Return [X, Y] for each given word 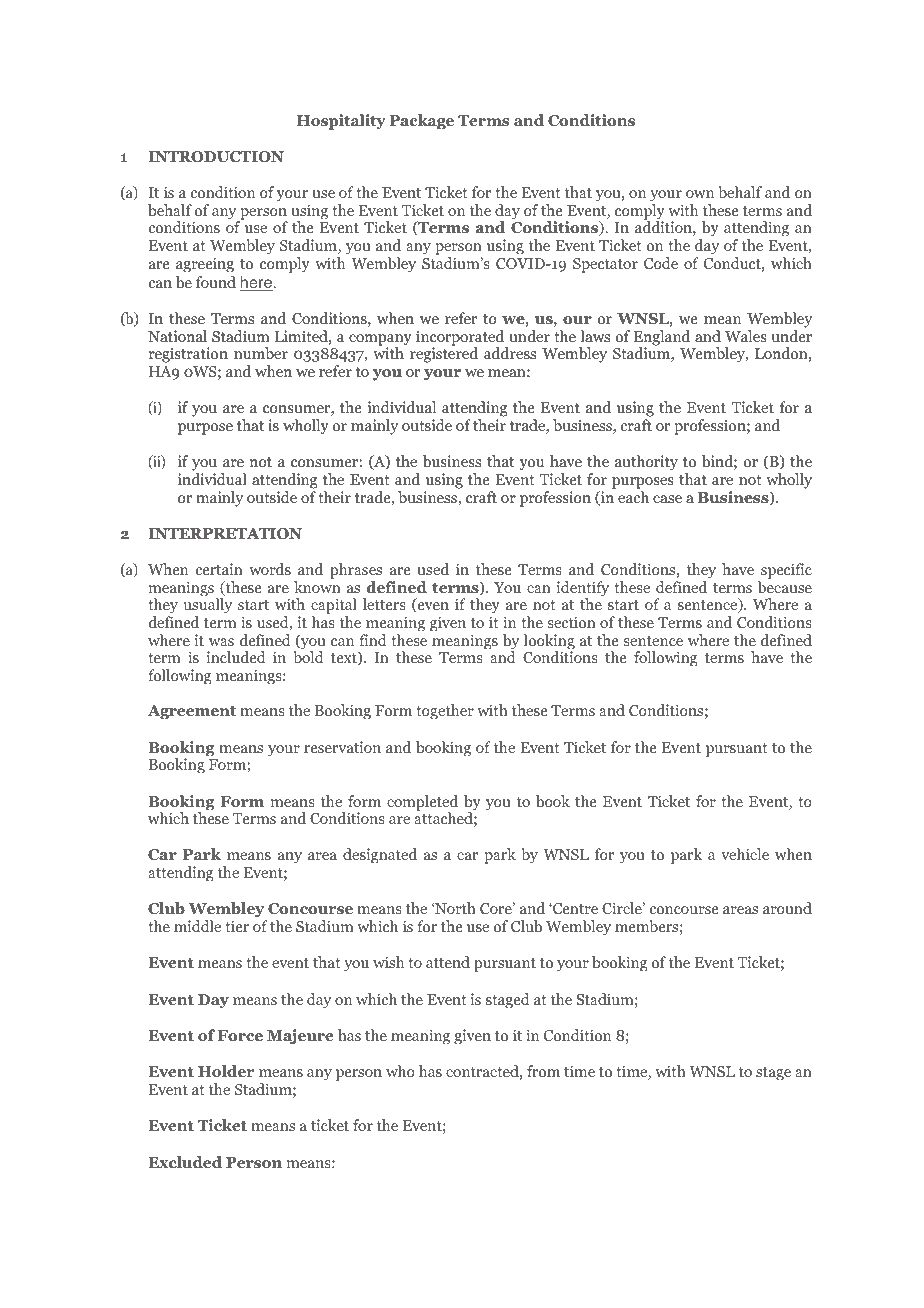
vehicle [745, 854]
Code [661, 263]
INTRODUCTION [216, 157]
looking [549, 643]
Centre [574, 908]
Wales [746, 336]
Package [422, 122]
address [510, 353]
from [543, 1071]
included [236, 657]
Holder [226, 1071]
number [261, 353]
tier [237, 926]
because [785, 587]
